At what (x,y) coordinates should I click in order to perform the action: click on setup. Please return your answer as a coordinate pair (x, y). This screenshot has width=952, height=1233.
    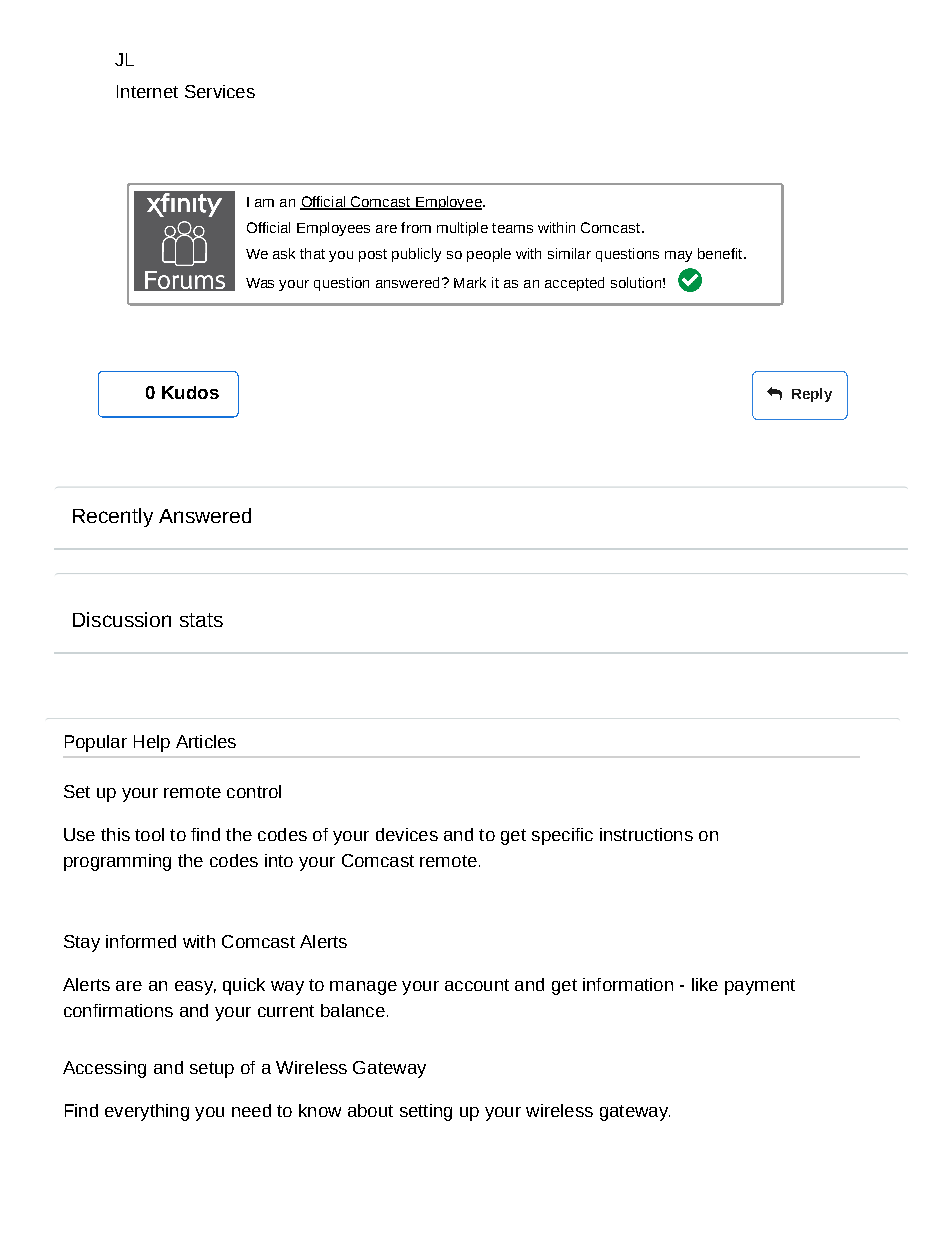
    Looking at the image, I should click on (212, 1070).
